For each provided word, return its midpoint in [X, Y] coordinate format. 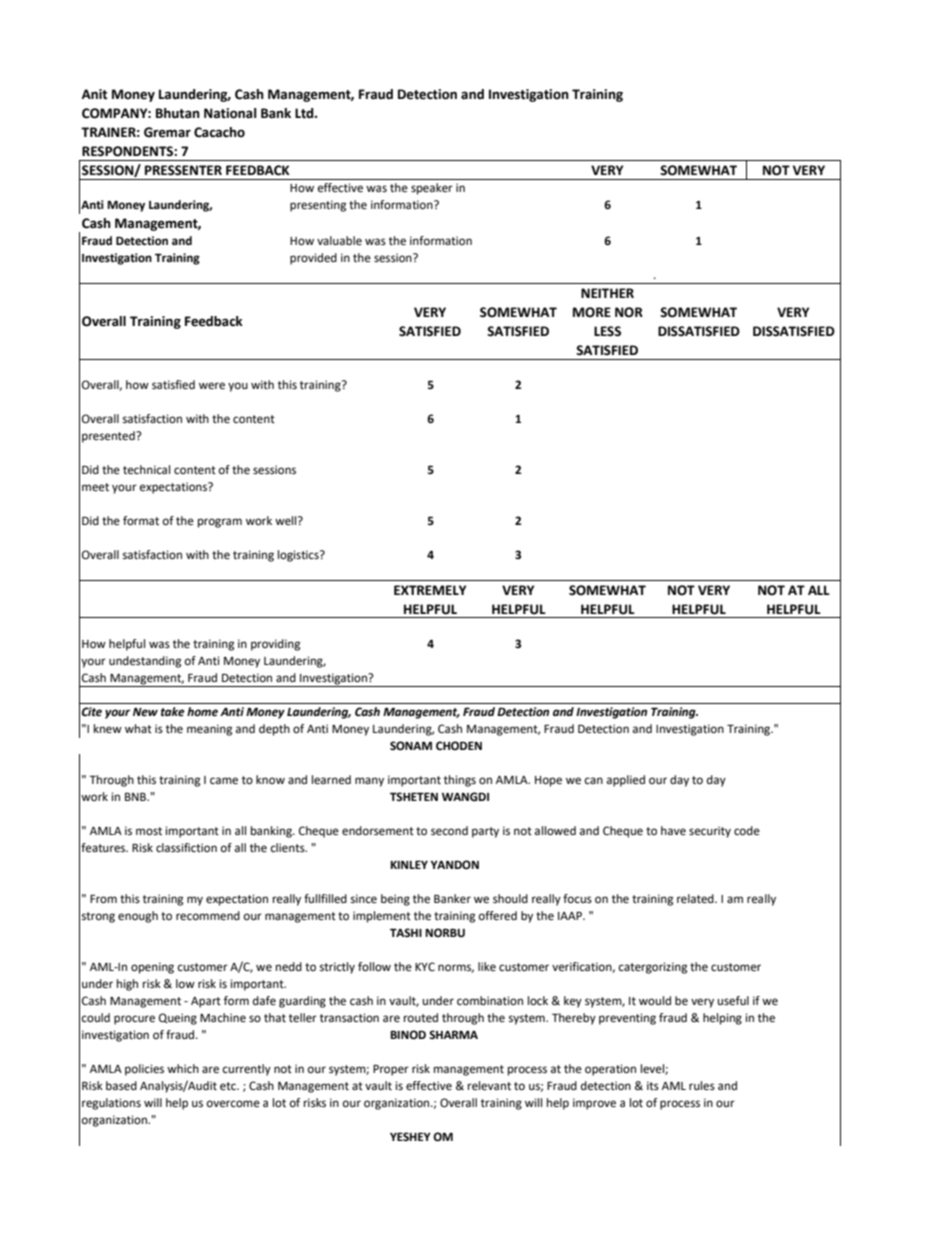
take [173, 712]
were [212, 386]
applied [626, 781]
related [696, 899]
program [220, 523]
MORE [592, 312]
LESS [607, 331]
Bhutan [178, 113]
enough [138, 917]
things [460, 781]
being [395, 900]
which [183, 1068]
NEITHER [607, 293]
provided [313, 259]
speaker [432, 189]
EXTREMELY [430, 590]
